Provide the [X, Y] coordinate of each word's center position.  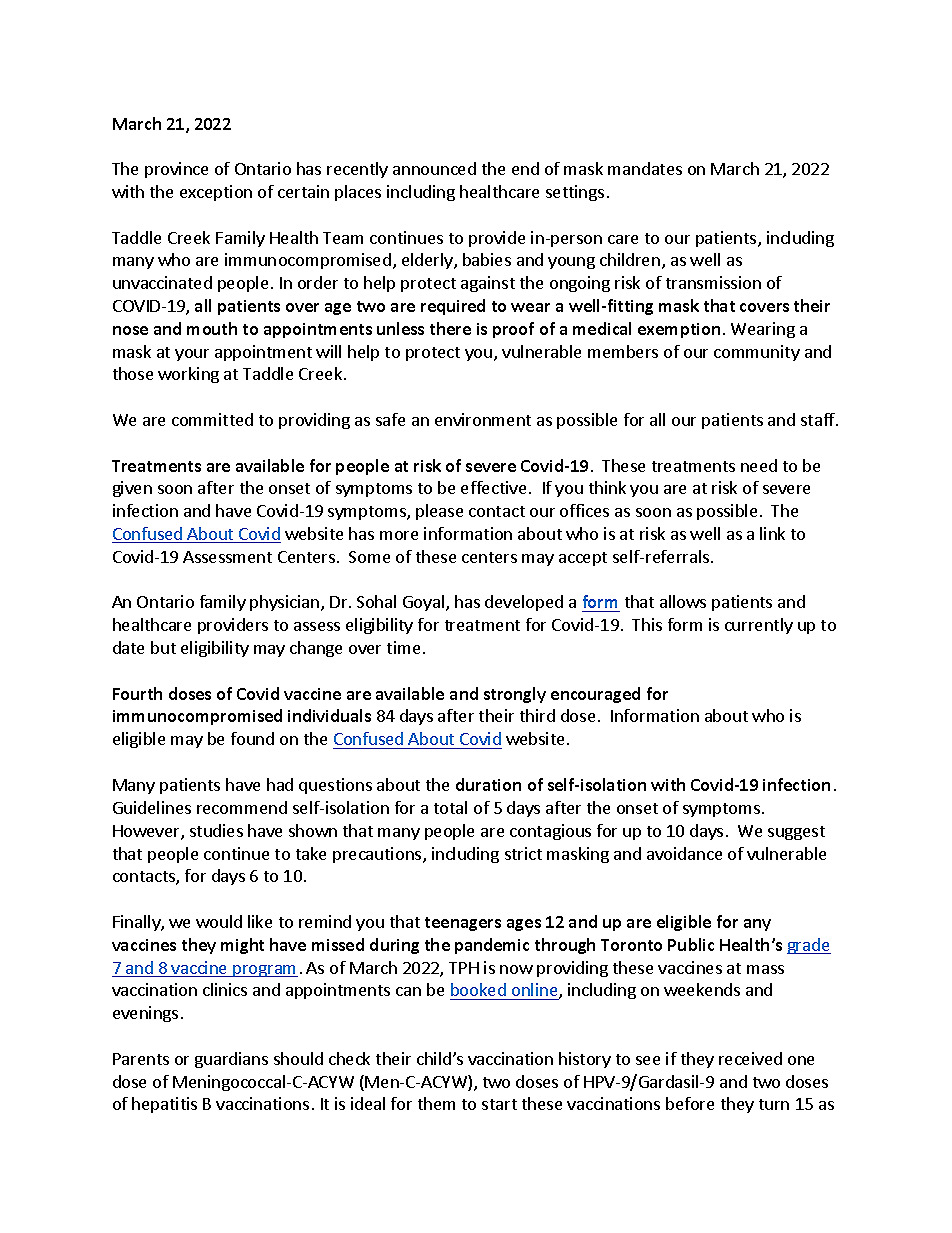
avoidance [684, 853]
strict [523, 853]
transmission [713, 282]
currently [759, 626]
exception [216, 193]
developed [524, 603]
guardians [231, 1060]
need [759, 465]
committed [212, 419]
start [499, 1104]
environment [483, 419]
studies [216, 830]
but [163, 647]
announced [434, 168]
